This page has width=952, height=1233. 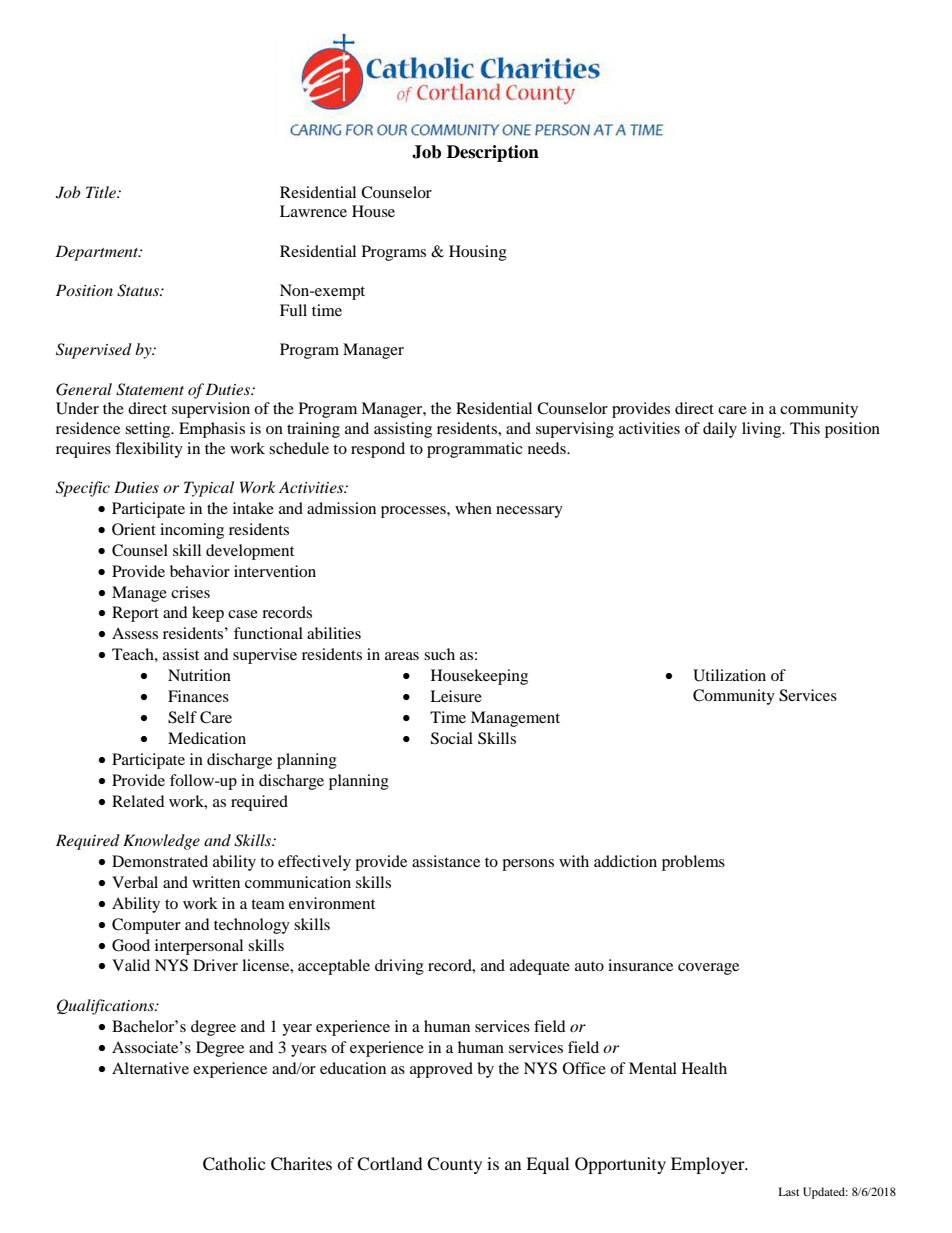 What do you see at coordinates (234, 1164) in the page?
I see `Catholic` at bounding box center [234, 1164].
